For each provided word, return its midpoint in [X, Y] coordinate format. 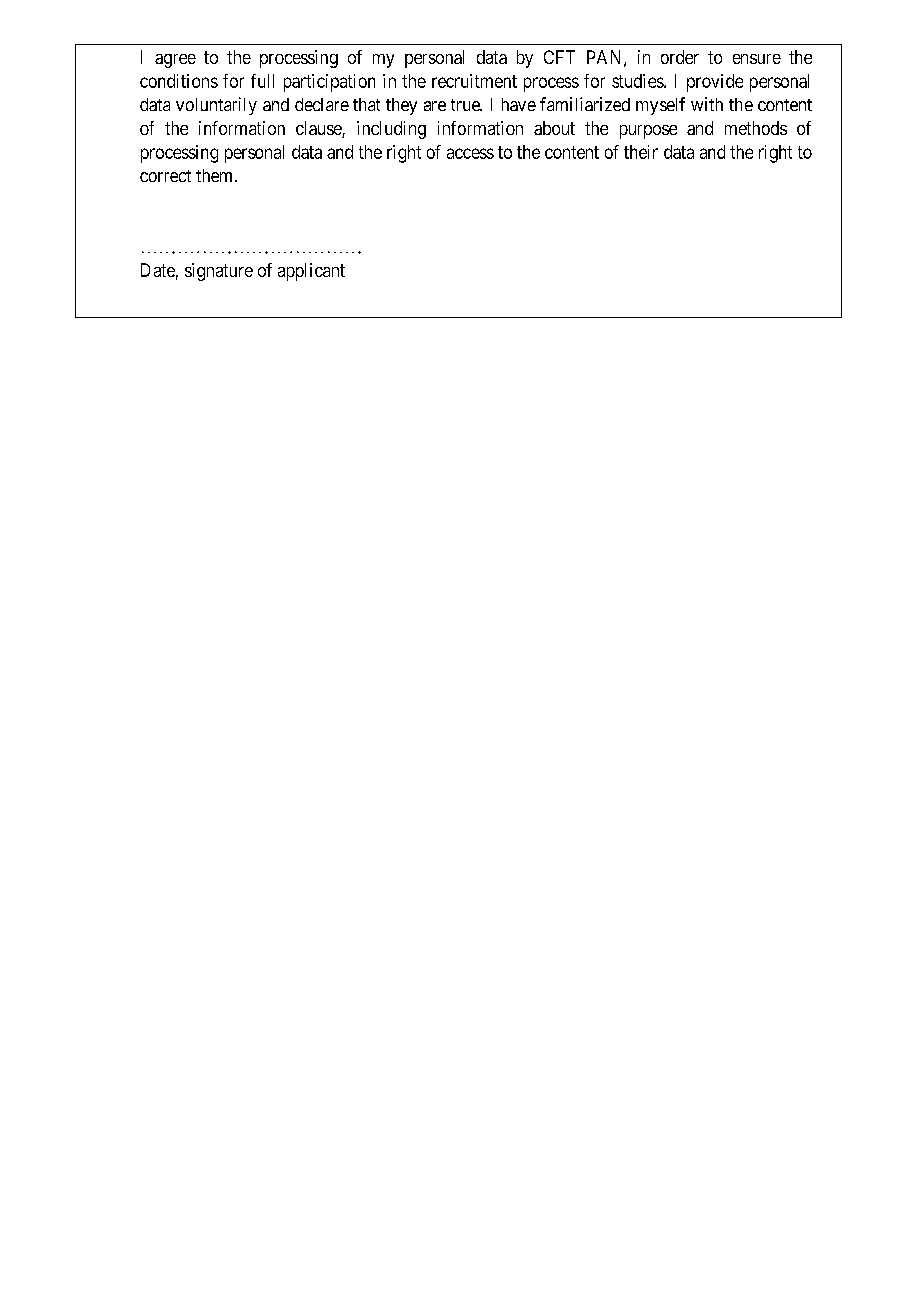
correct [165, 176]
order [680, 57]
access [470, 153]
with [707, 104]
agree [175, 61]
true [466, 105]
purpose [648, 132]
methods [756, 128]
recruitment [474, 81]
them [216, 175]
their [641, 152]
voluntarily [216, 106]
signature [219, 272]
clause [319, 129]
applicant [311, 272]
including [391, 130]
